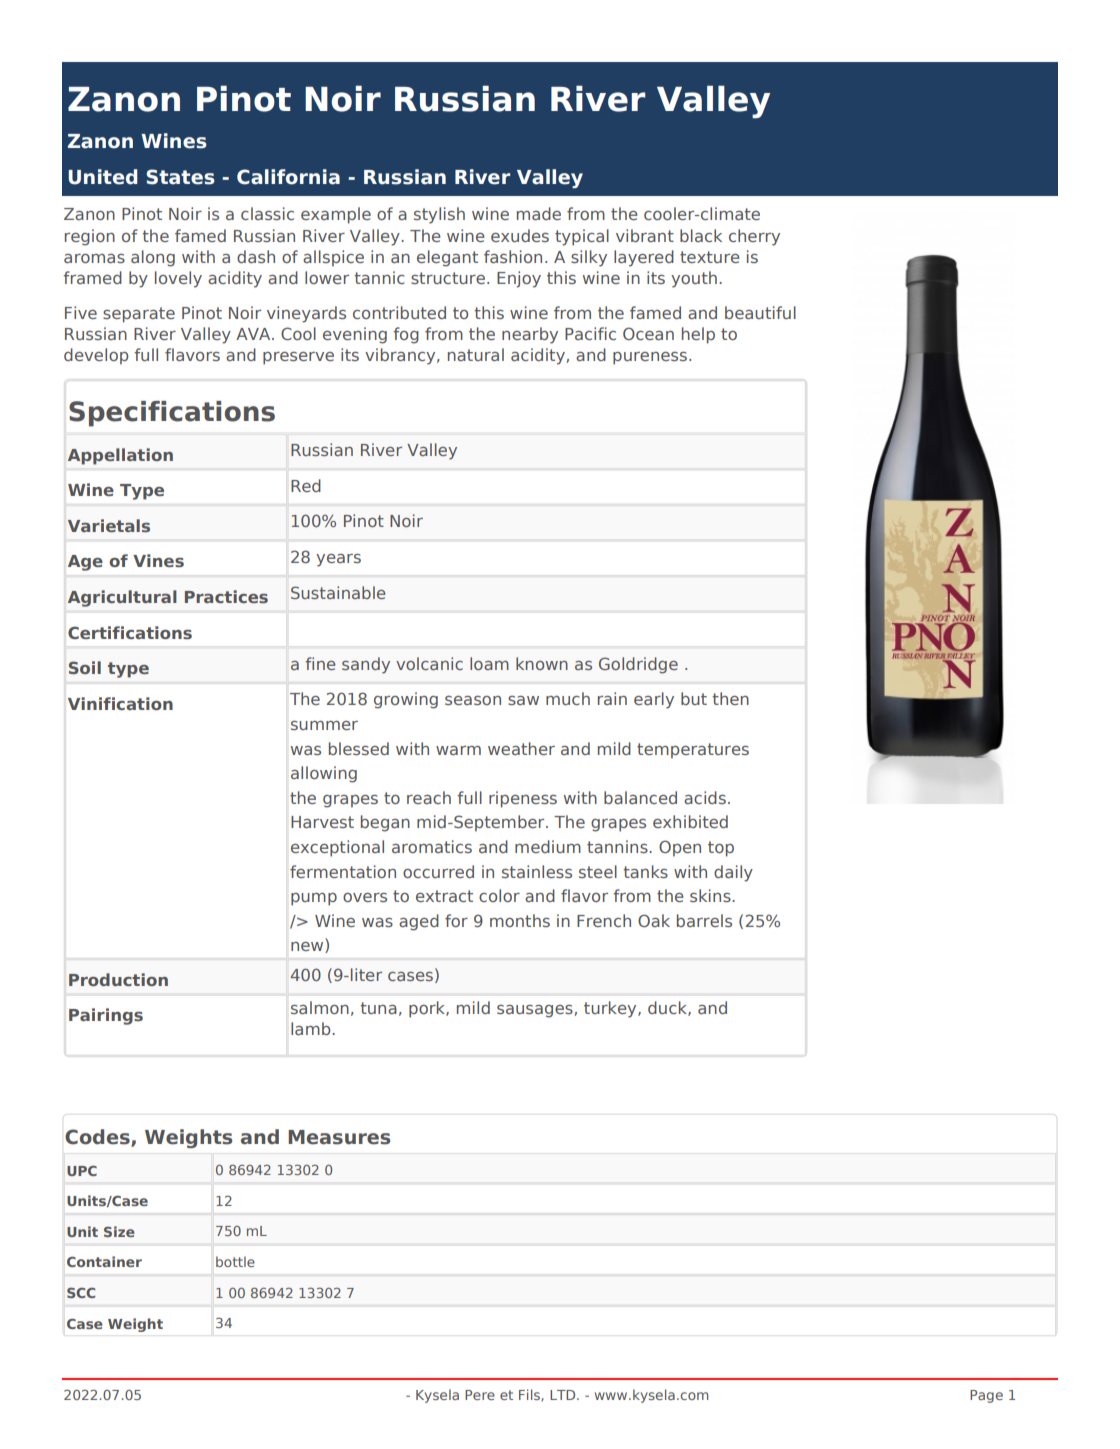  I want to click on made, so click(539, 213).
